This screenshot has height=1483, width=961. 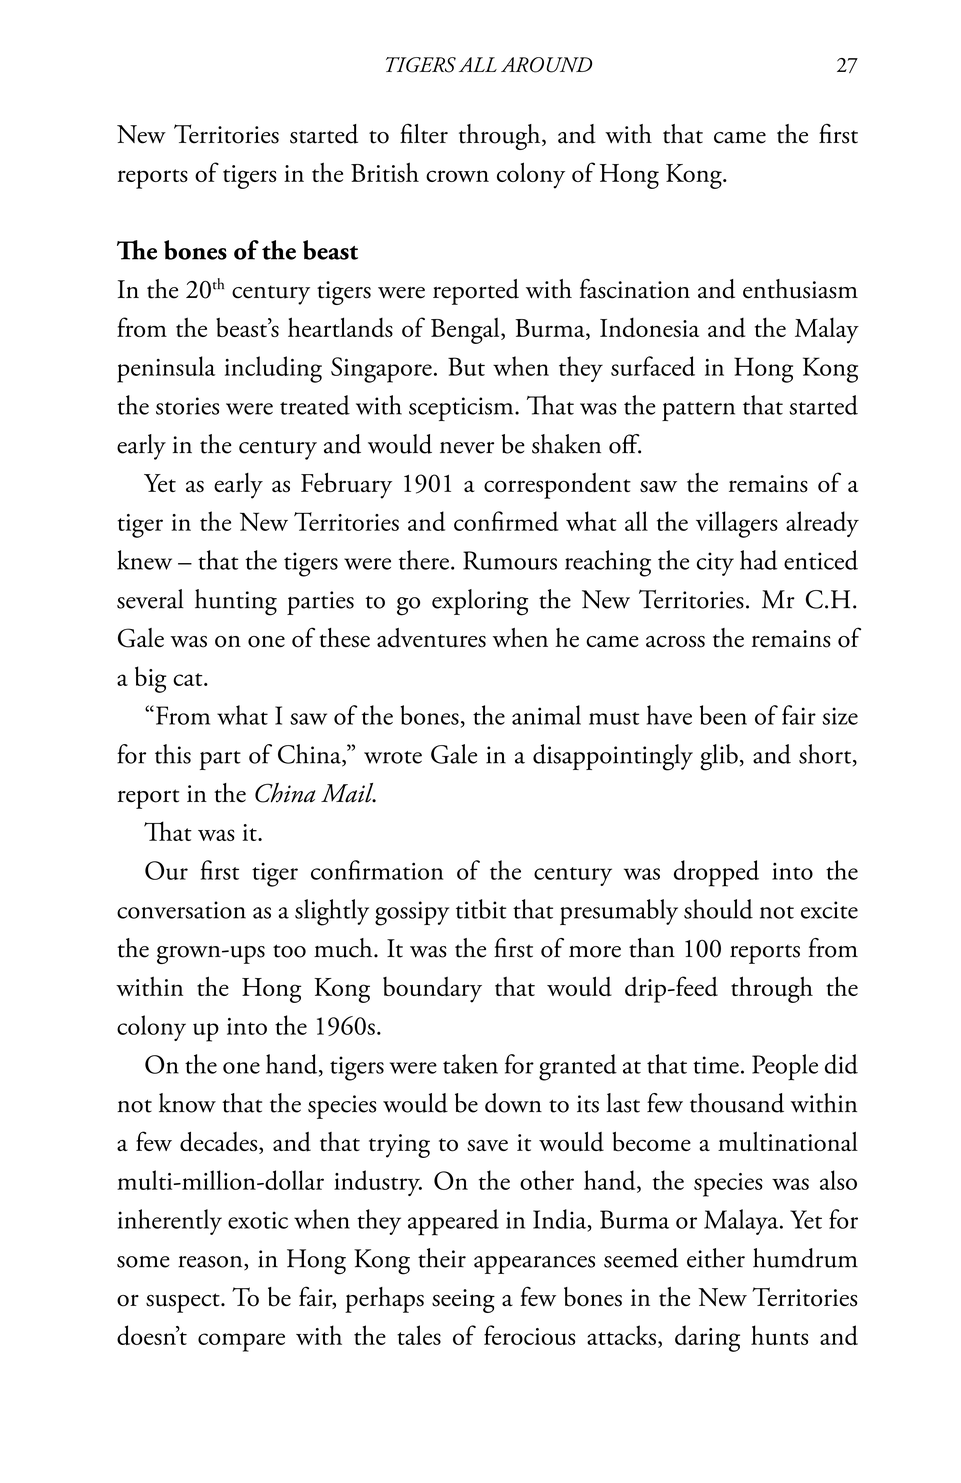 What do you see at coordinates (800, 289) in the screenshot?
I see `enthusiasm` at bounding box center [800, 289].
